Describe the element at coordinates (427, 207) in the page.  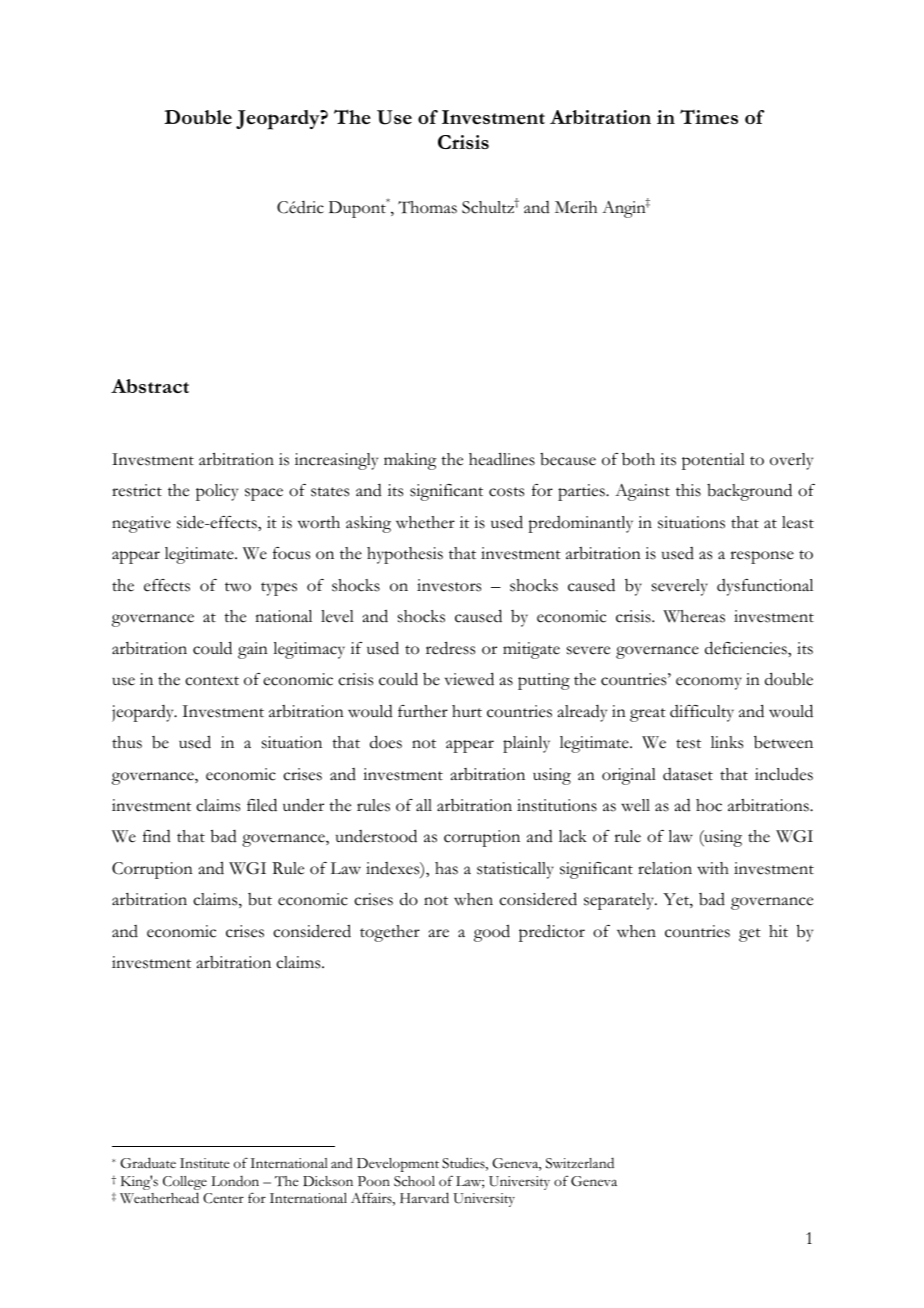
I see `Thomas` at that location.
